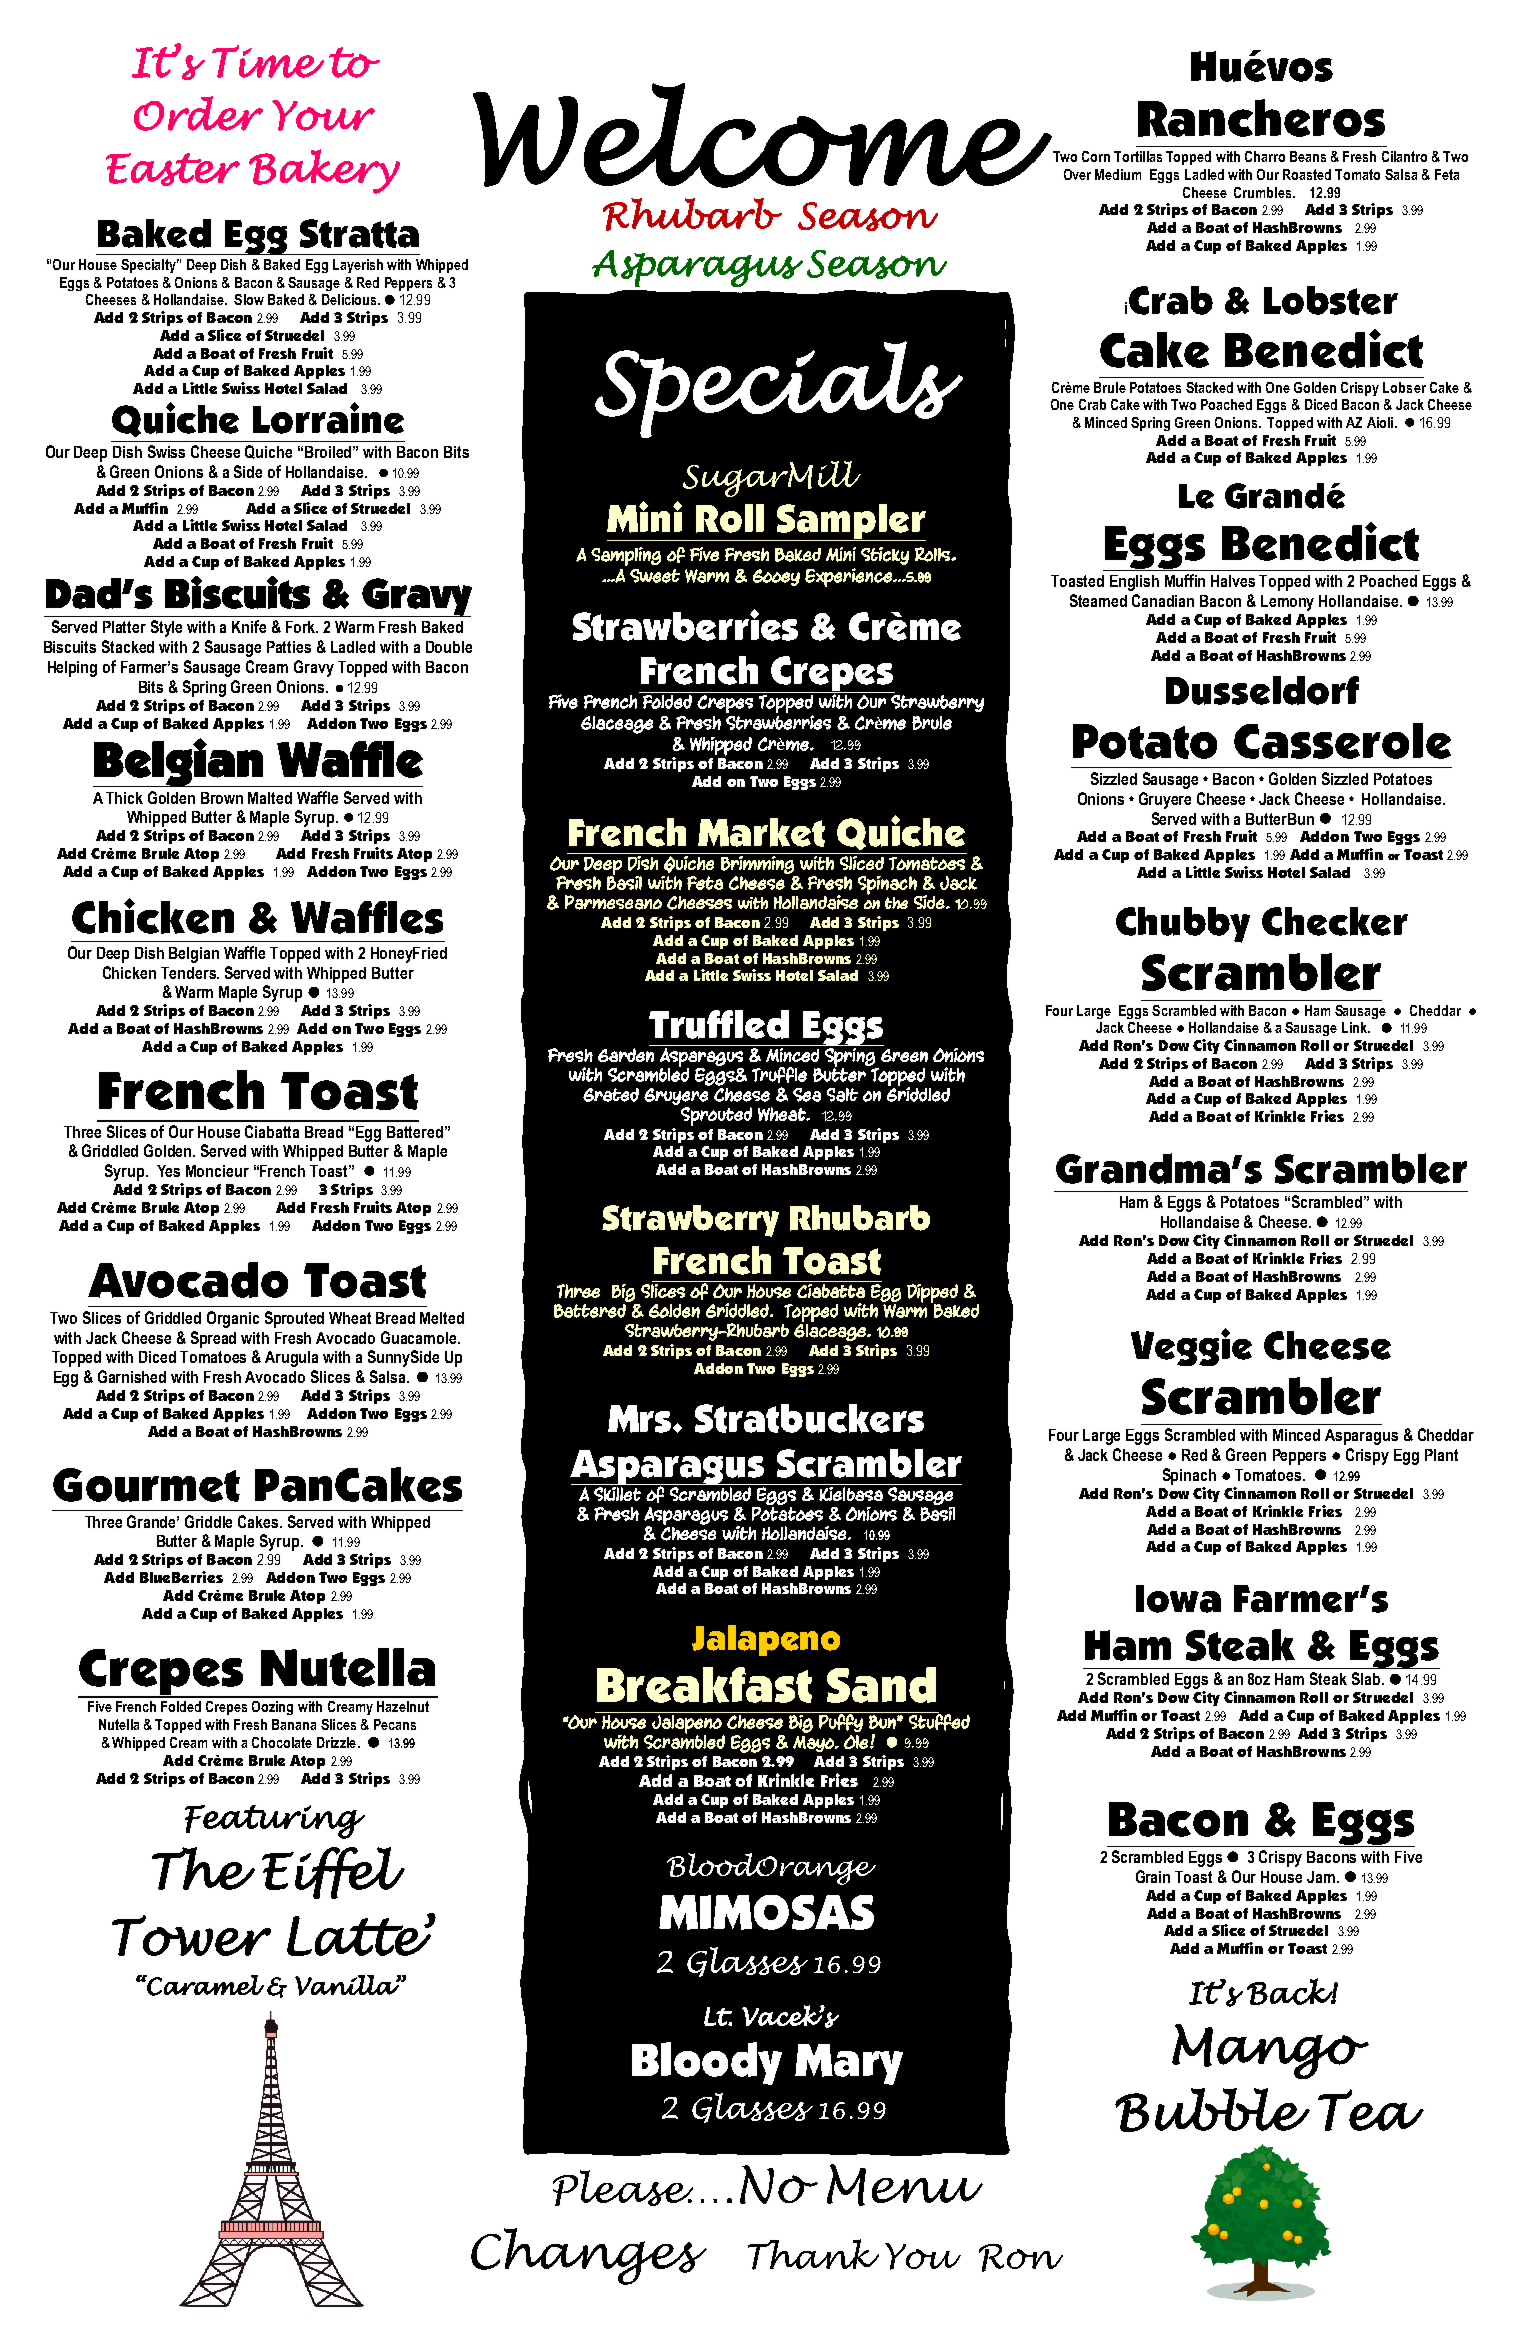 The image size is (1519, 2347). Describe the element at coordinates (294, 1724) in the screenshot. I see `Banana` at that location.
